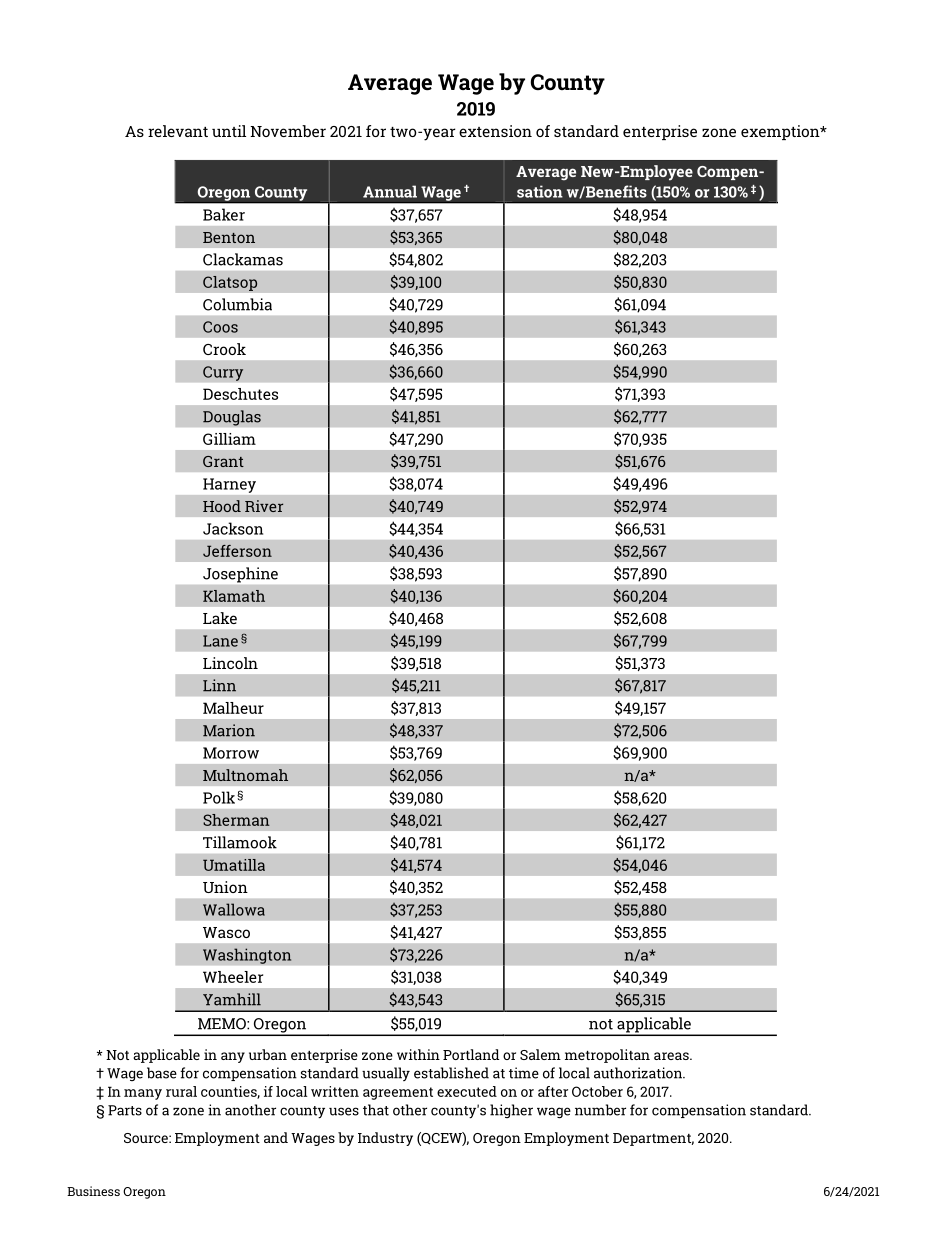  Describe the element at coordinates (390, 191) in the image. I see `Annual` at that location.
